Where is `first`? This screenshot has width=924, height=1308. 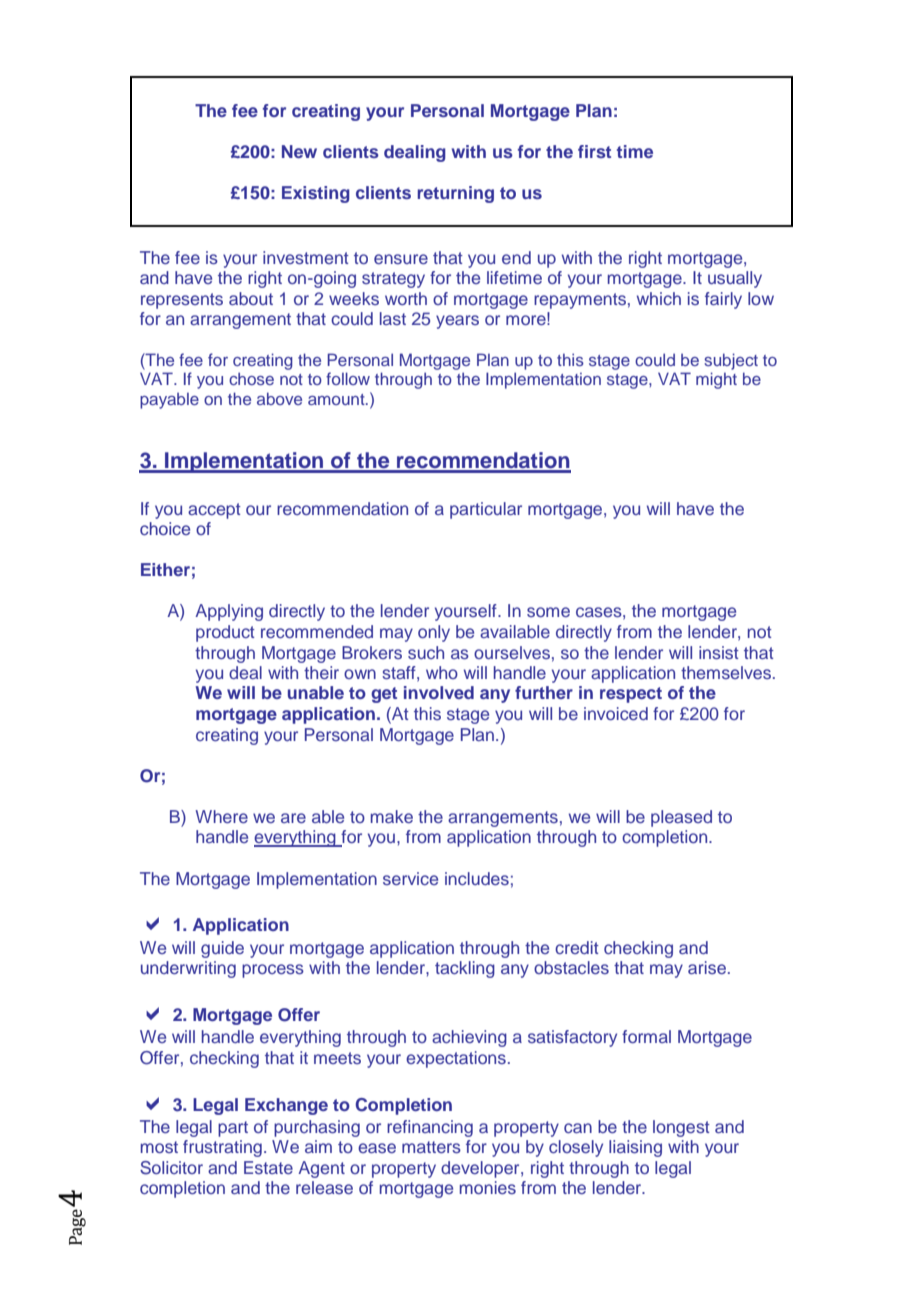
first is located at coordinates (594, 151).
